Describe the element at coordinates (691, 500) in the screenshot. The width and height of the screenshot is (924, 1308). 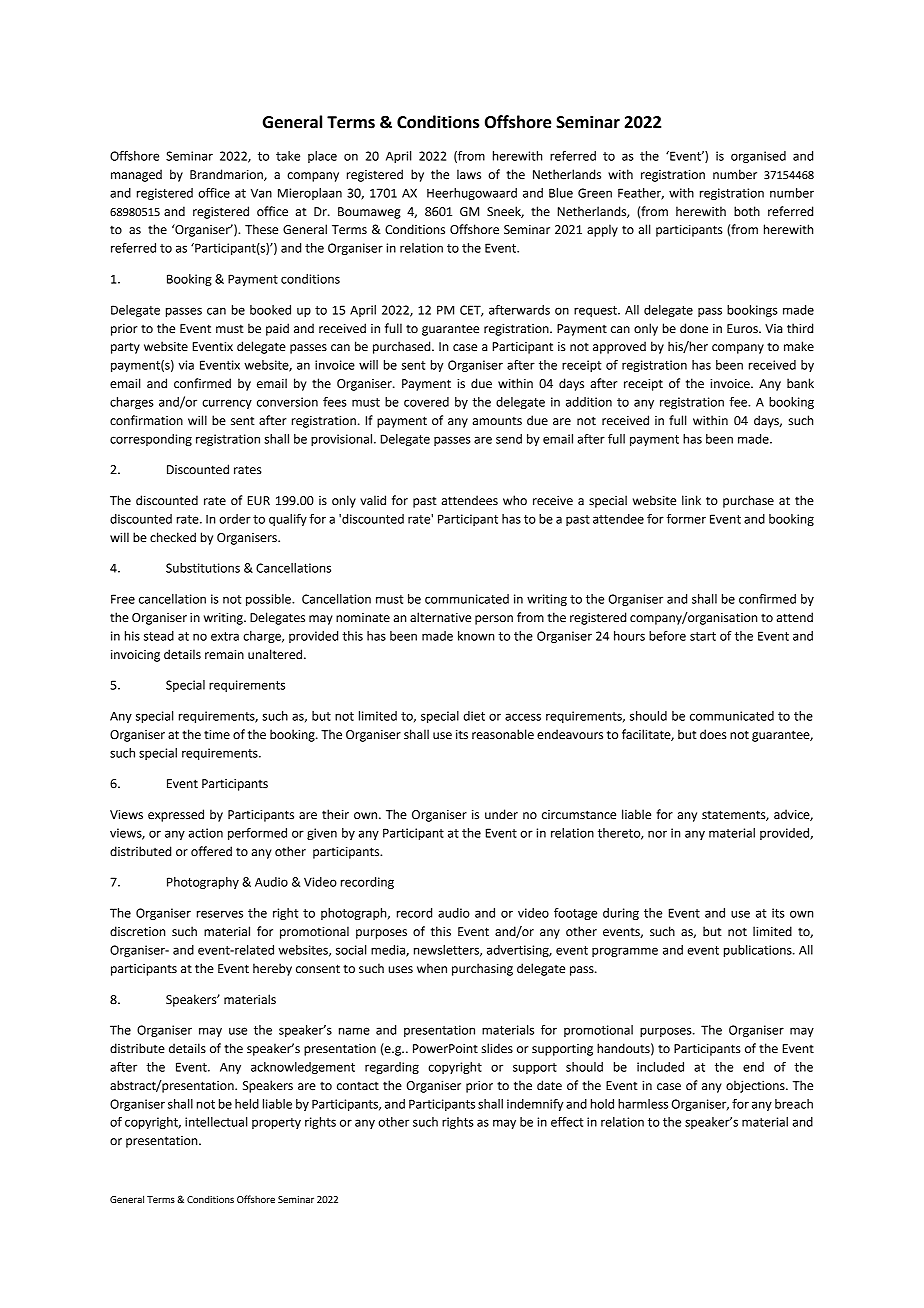
I see `link` at that location.
